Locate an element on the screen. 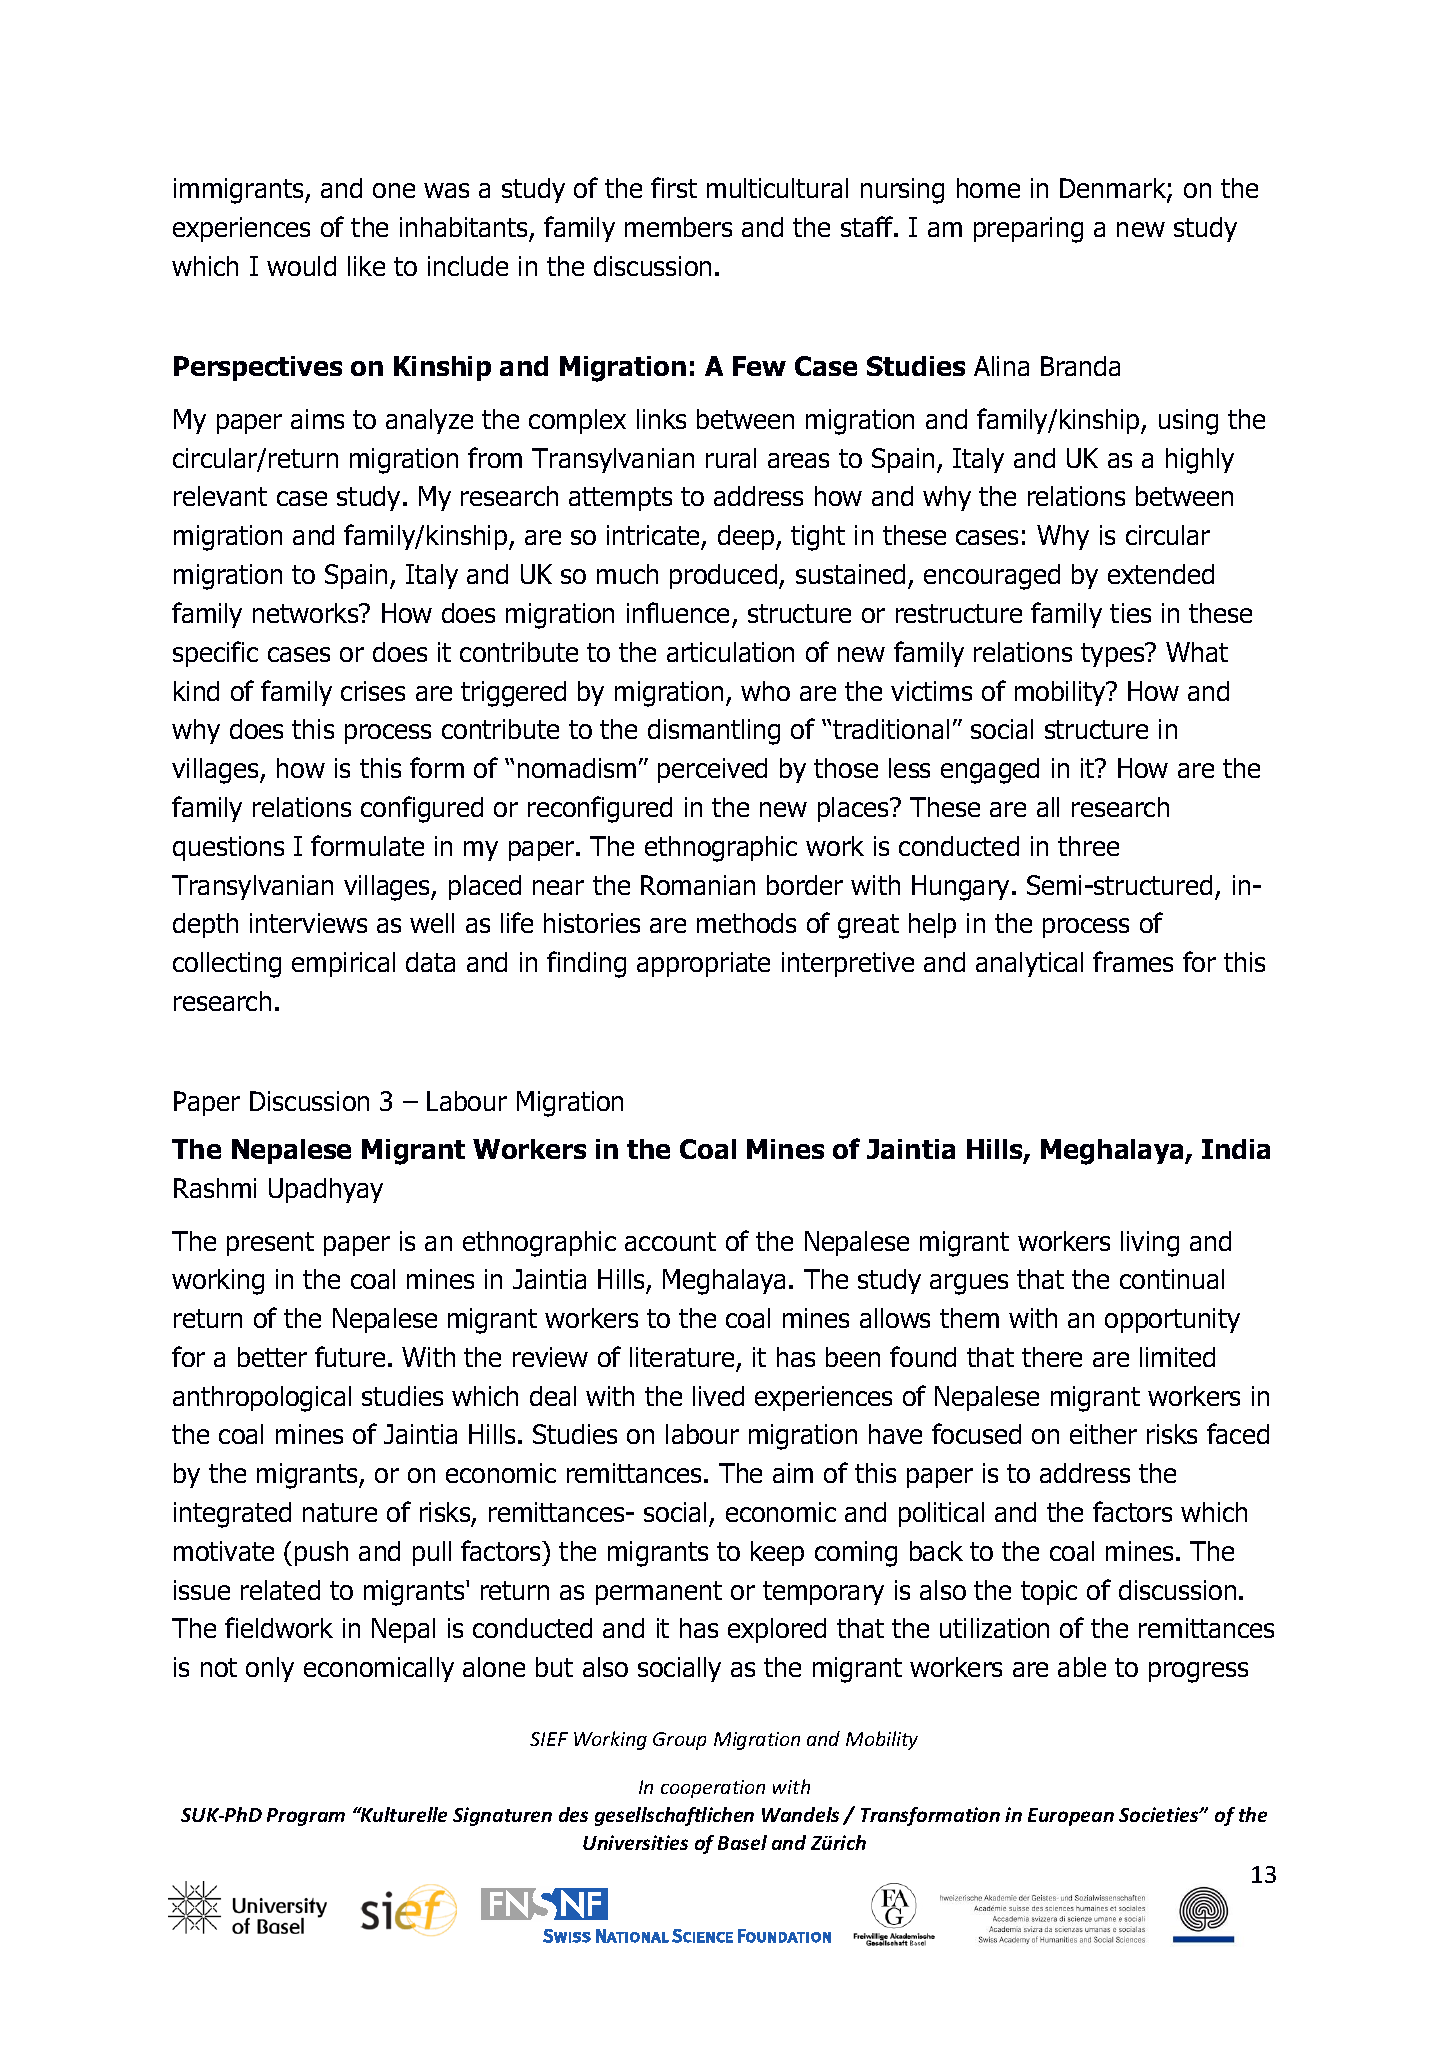 The width and height of the screenshot is (1450, 2050). would is located at coordinates (301, 266).
